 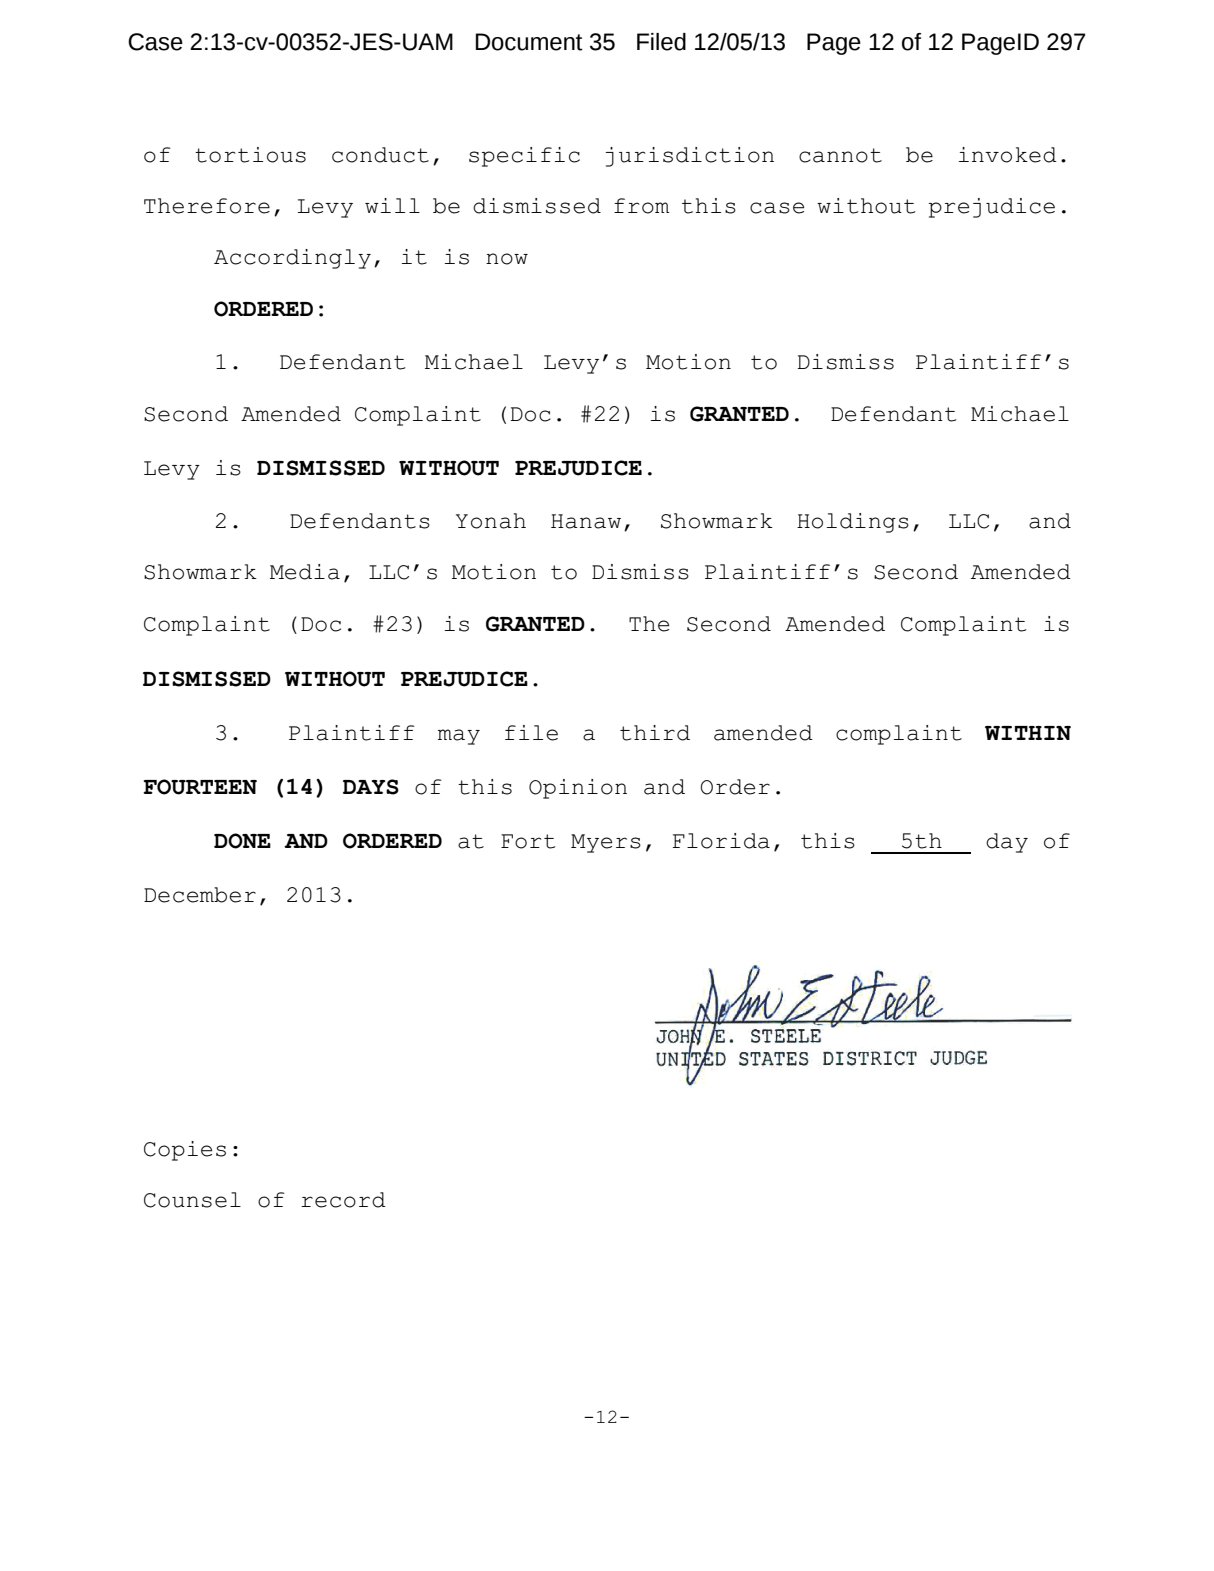 I want to click on Florida, so click(x=721, y=841).
